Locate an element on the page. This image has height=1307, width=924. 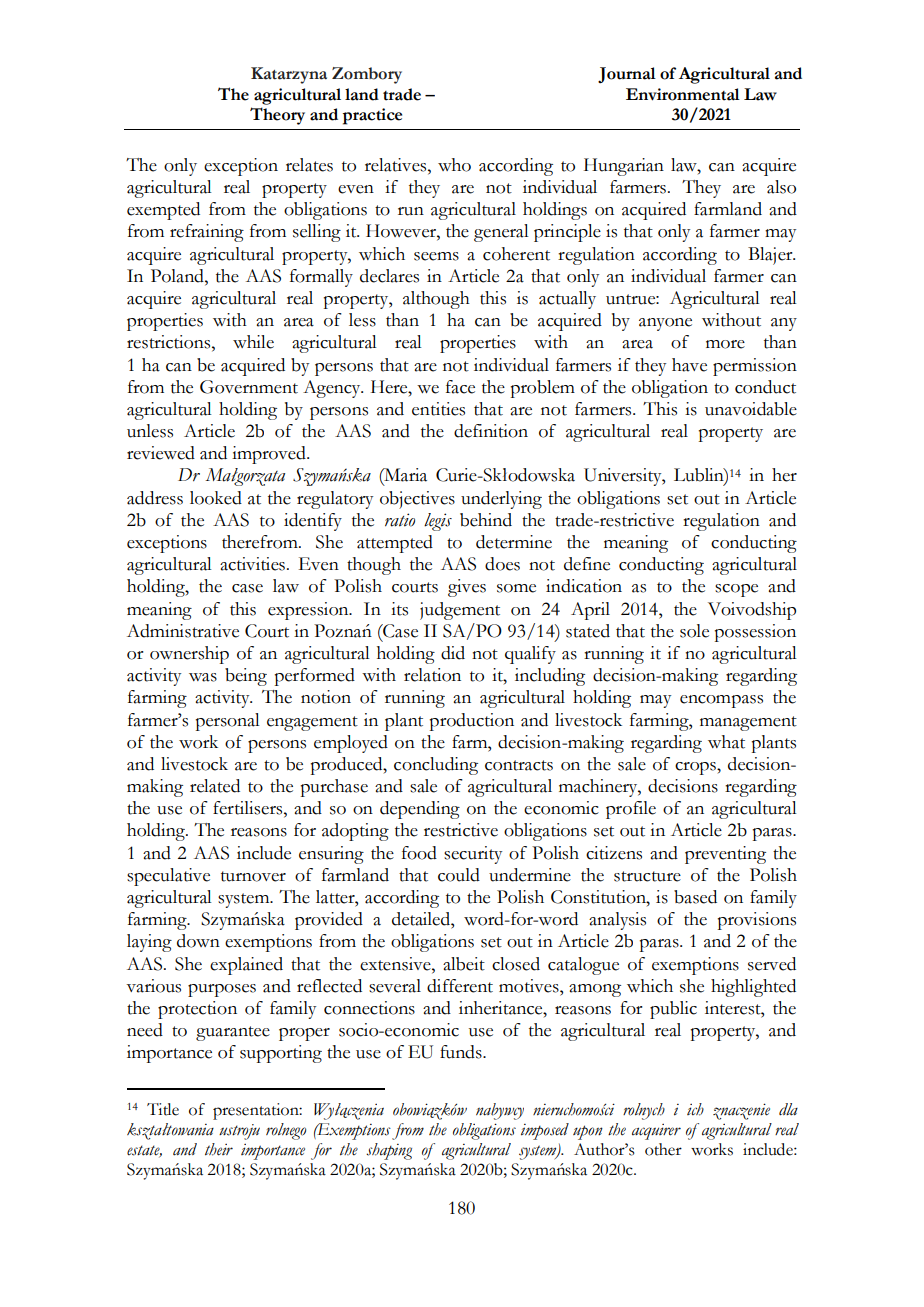
concluding is located at coordinates (436, 766).
